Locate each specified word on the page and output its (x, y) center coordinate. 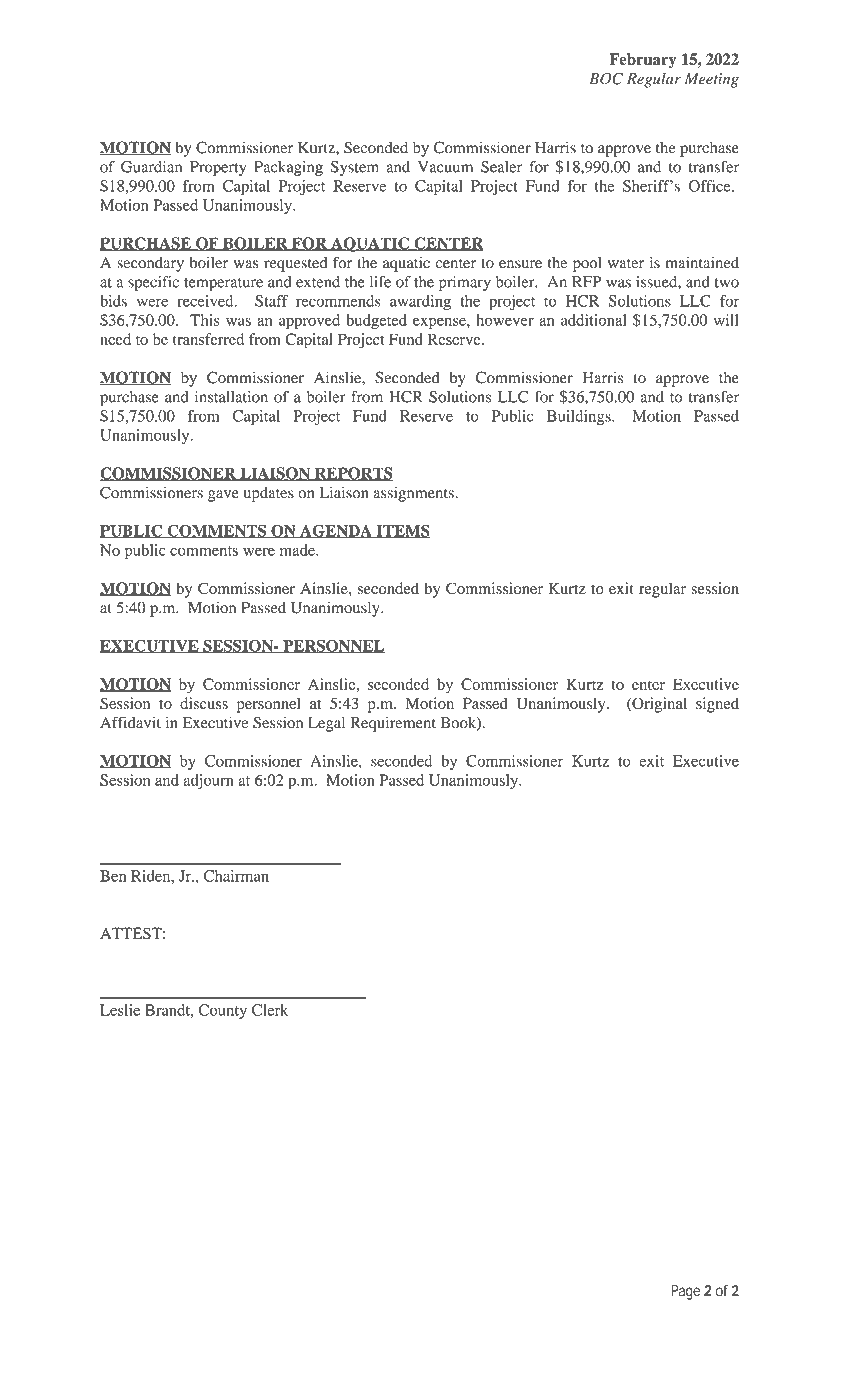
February (642, 61)
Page (685, 1292)
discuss (204, 703)
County (222, 1012)
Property (218, 168)
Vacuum (445, 167)
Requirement (393, 724)
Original (658, 705)
